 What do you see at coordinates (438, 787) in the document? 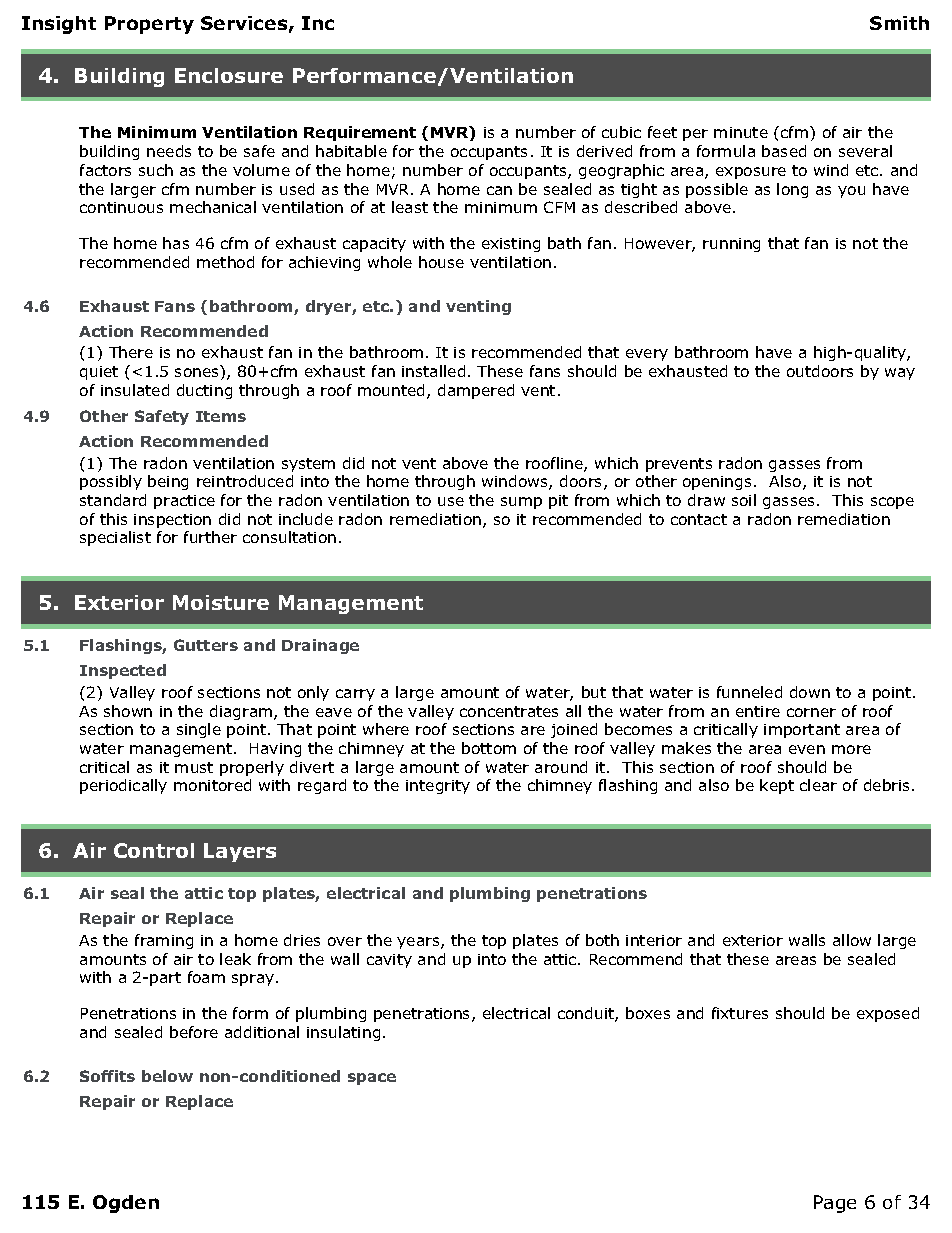
I see `integrity` at bounding box center [438, 787].
